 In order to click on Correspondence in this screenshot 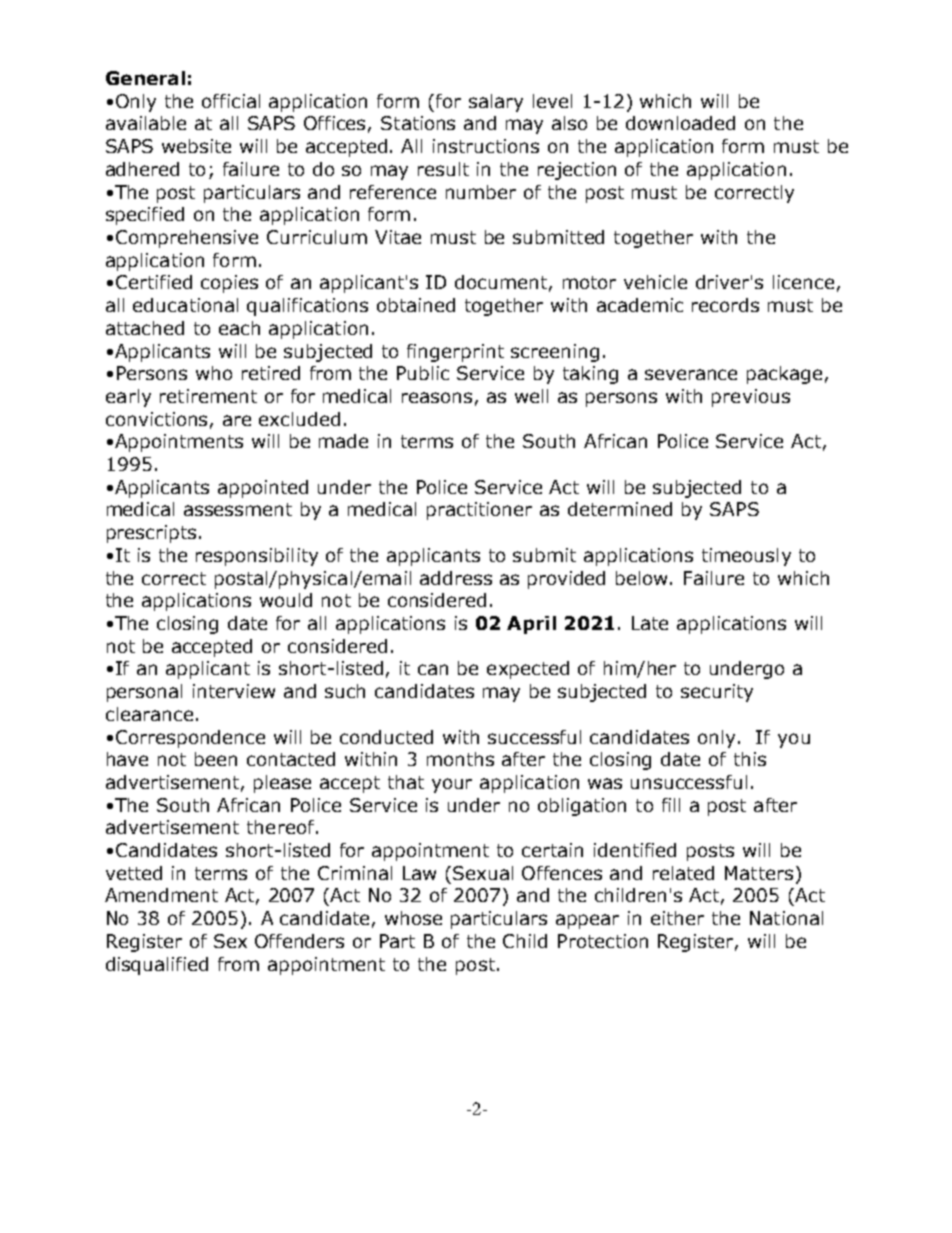, I will do `click(190, 739)`.
